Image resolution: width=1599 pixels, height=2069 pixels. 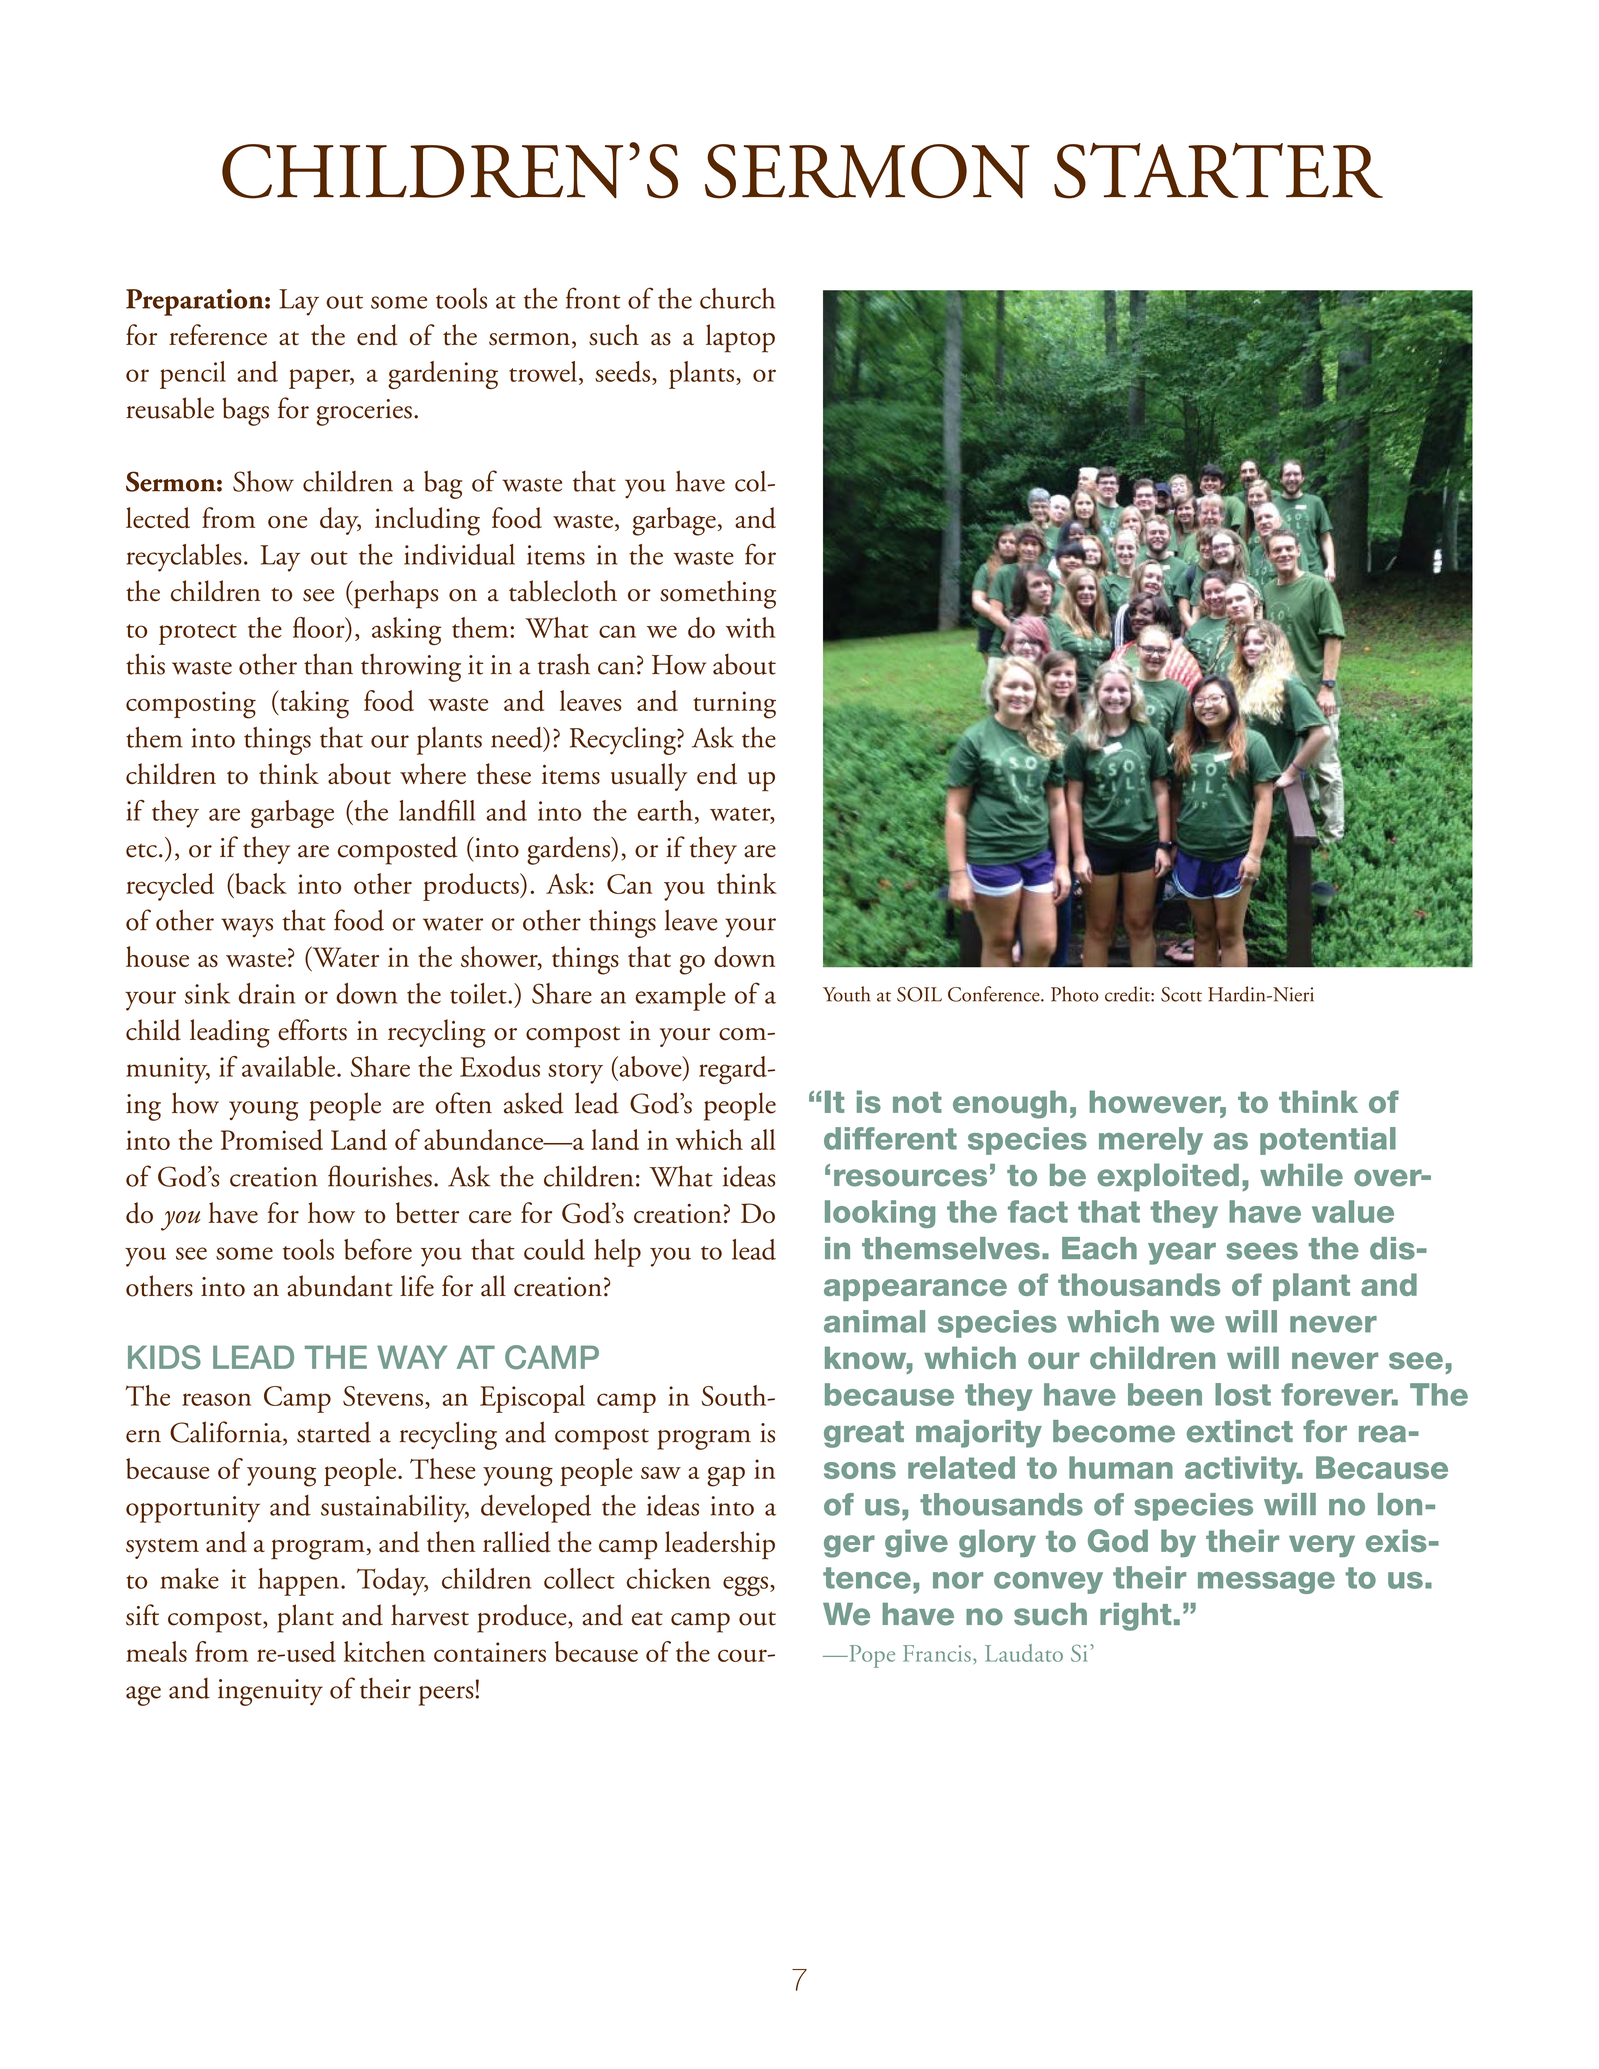 I want to click on abundant, so click(x=340, y=1286).
